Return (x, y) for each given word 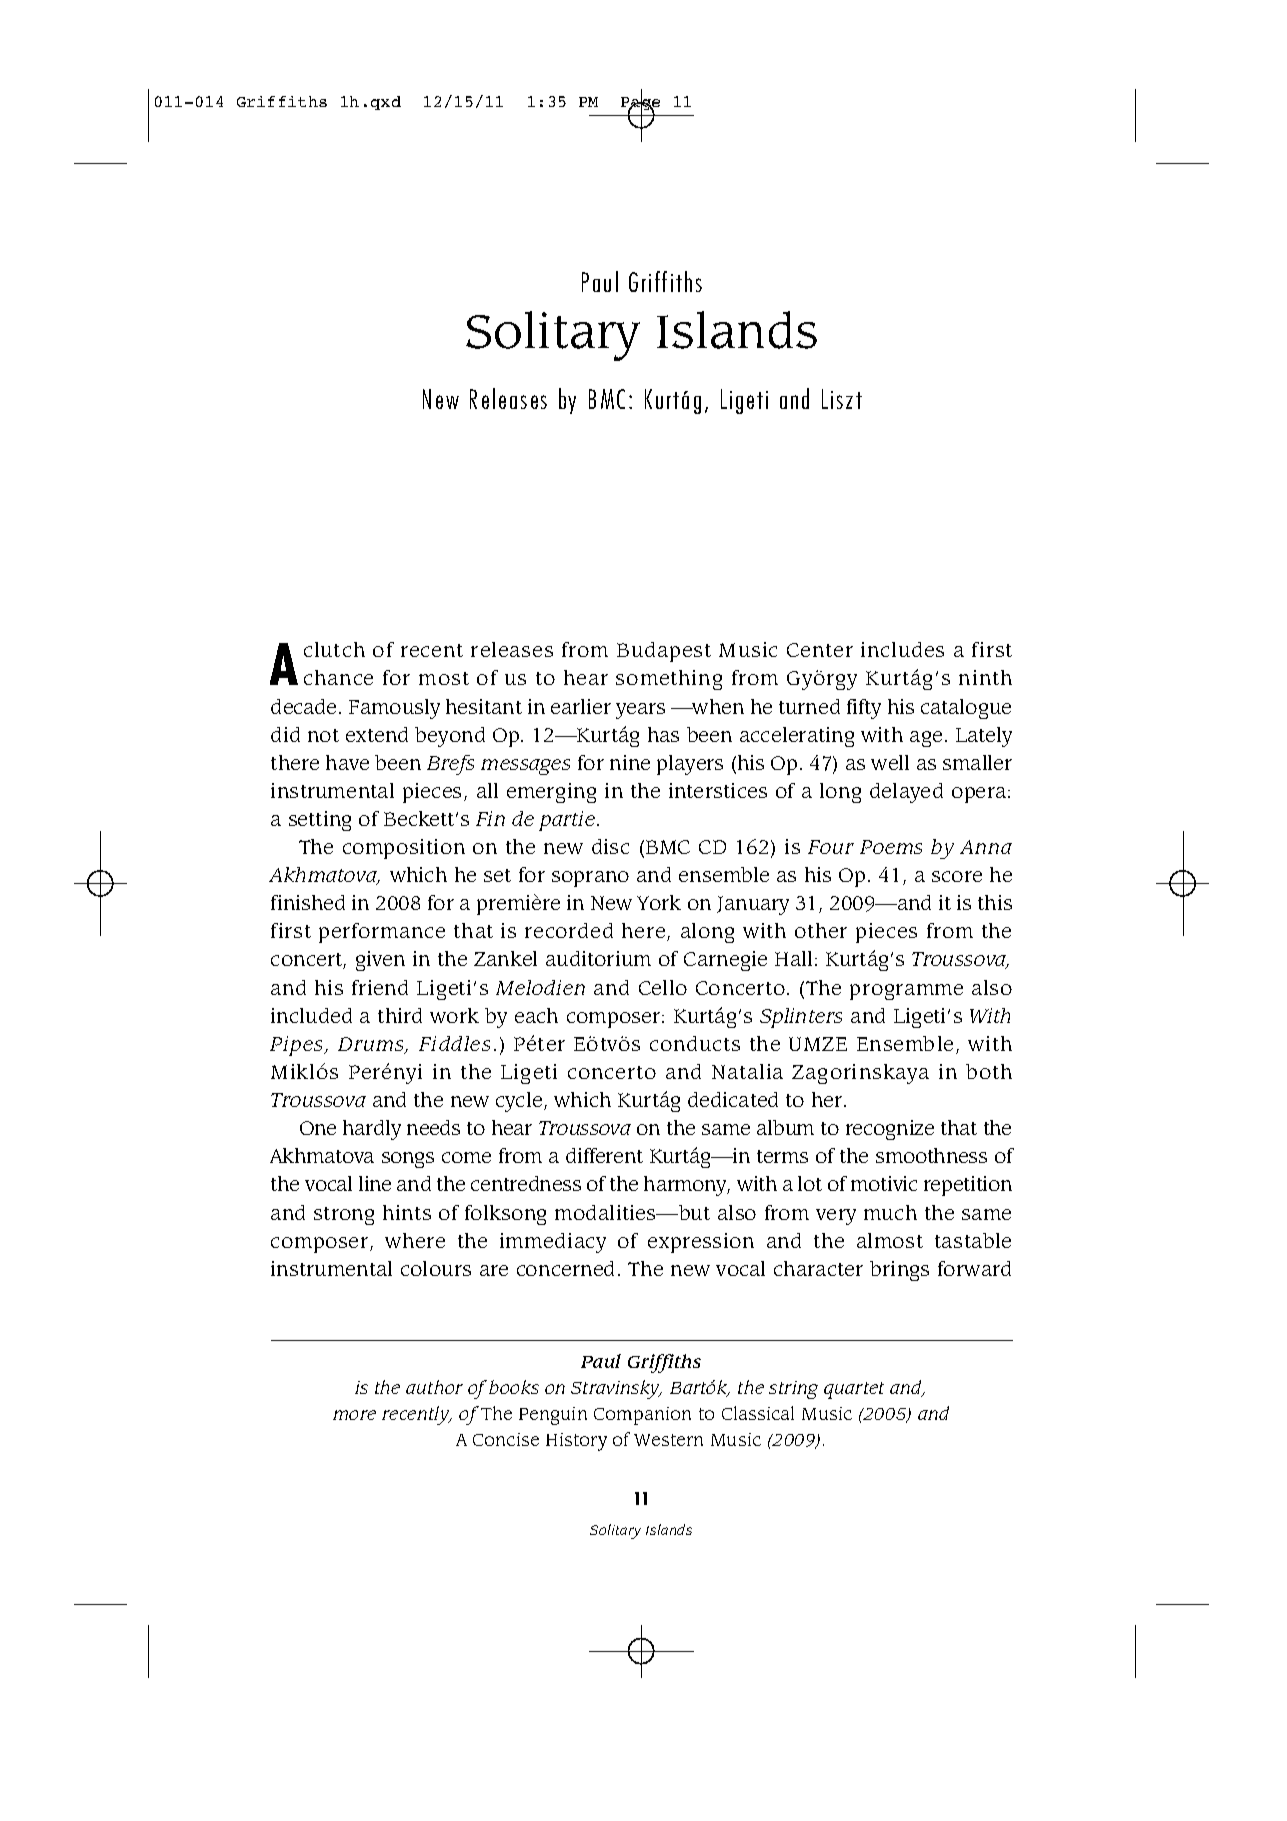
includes (902, 649)
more (354, 1415)
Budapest (664, 652)
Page (640, 104)
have (347, 762)
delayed (906, 793)
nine (630, 762)
